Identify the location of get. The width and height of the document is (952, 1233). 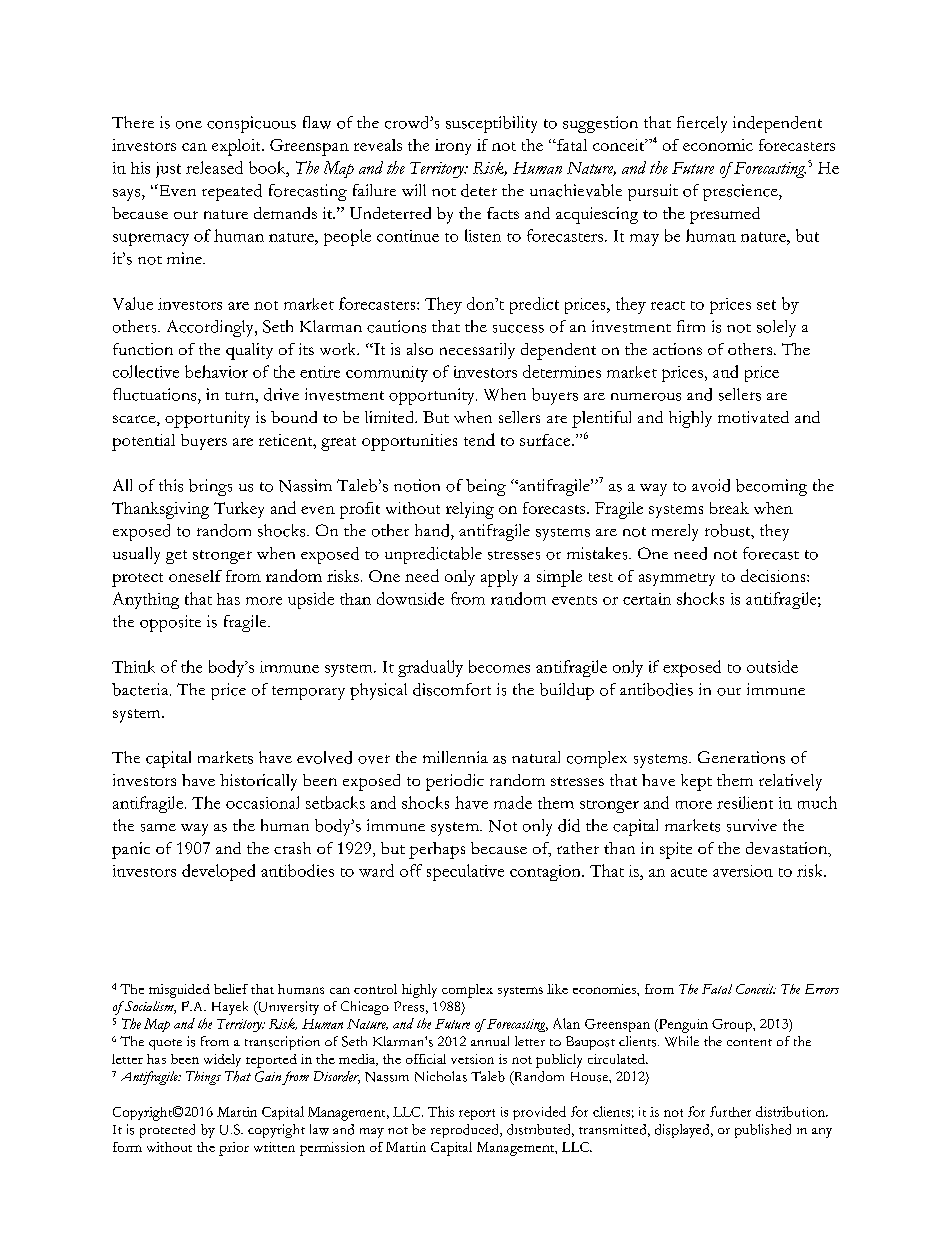
(176, 557).
